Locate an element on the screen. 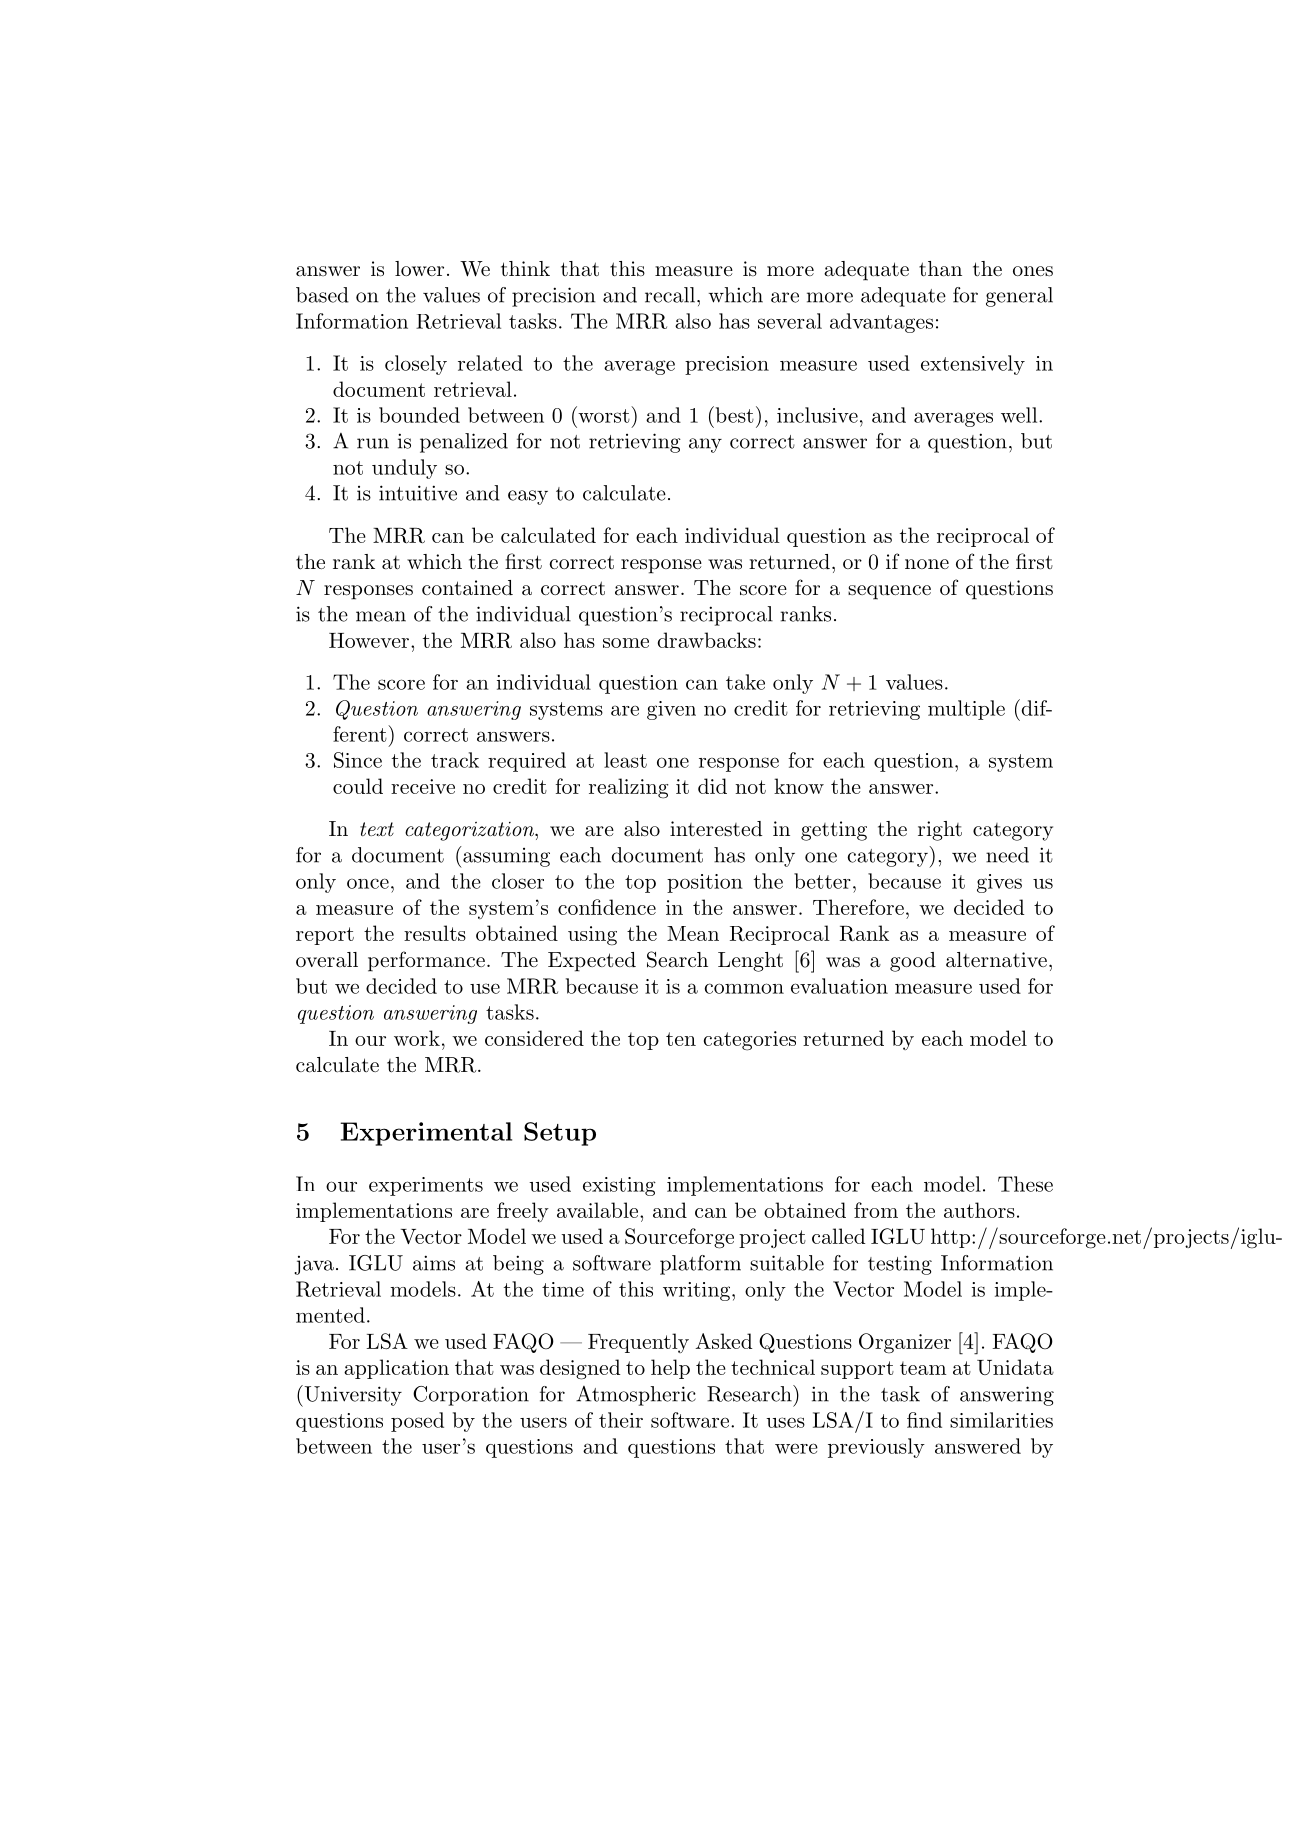 Image resolution: width=1305 pixels, height=1846 pixels. than is located at coordinates (940, 269).
